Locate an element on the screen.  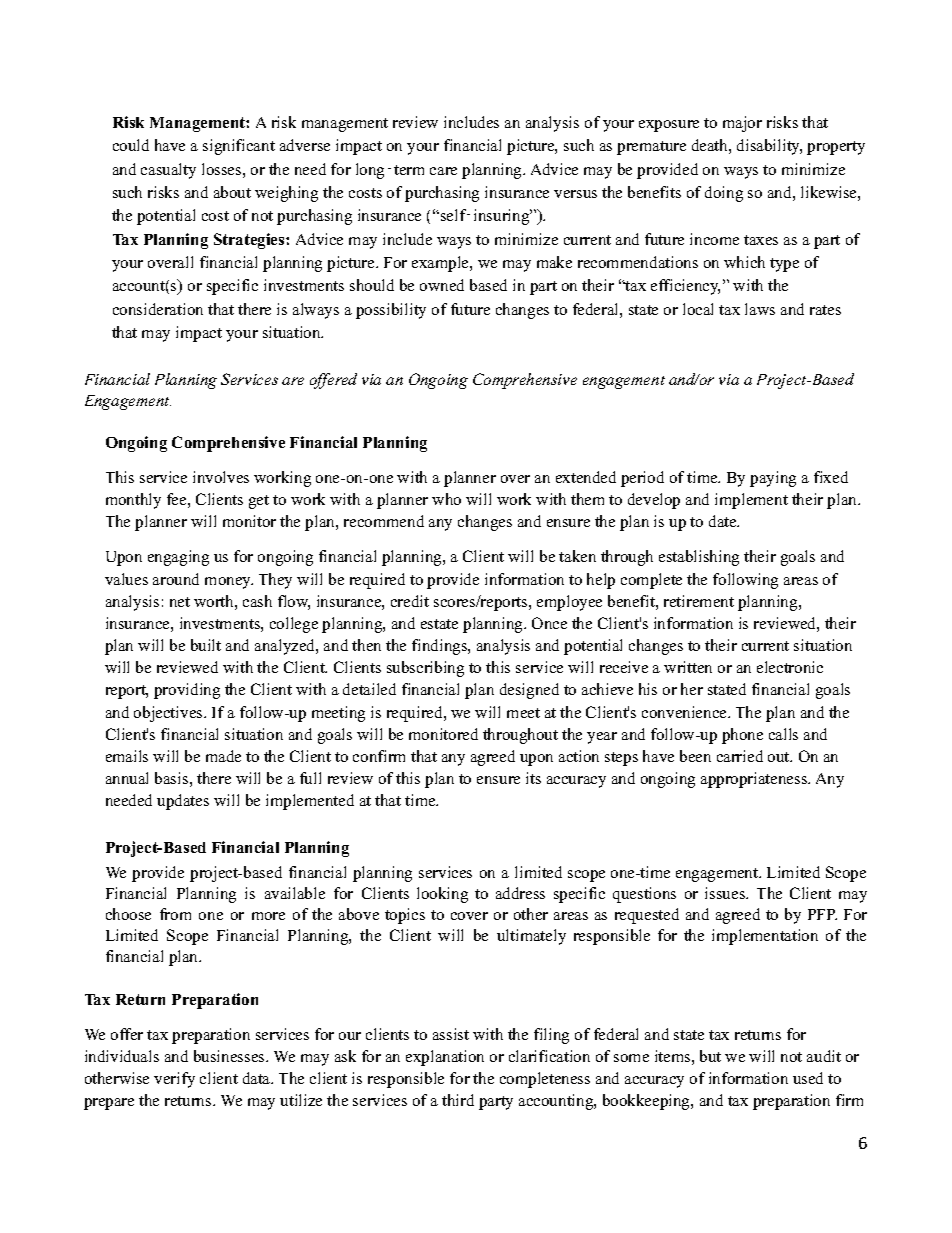
third is located at coordinates (458, 1100).
